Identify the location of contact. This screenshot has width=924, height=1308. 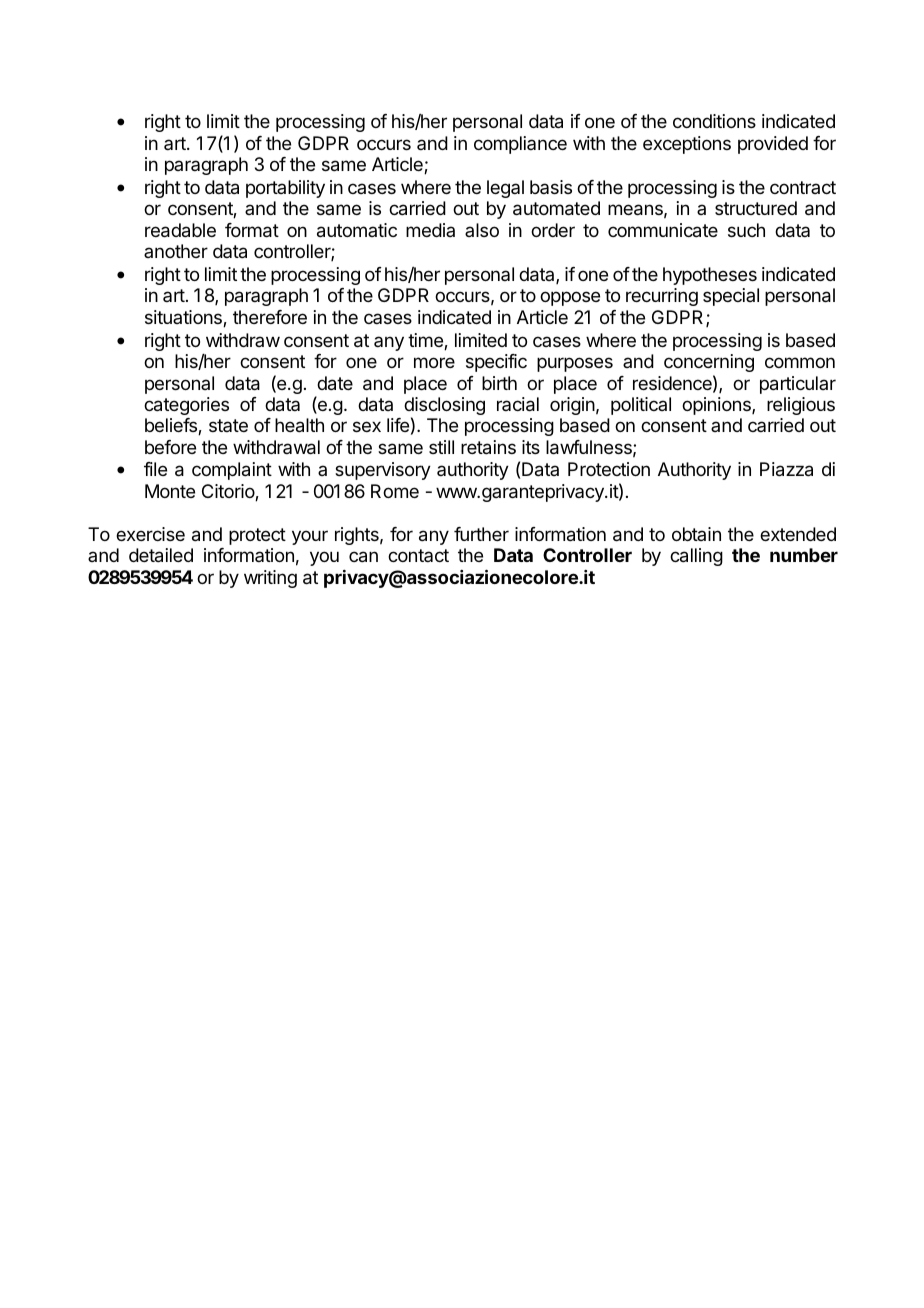
(418, 555).
